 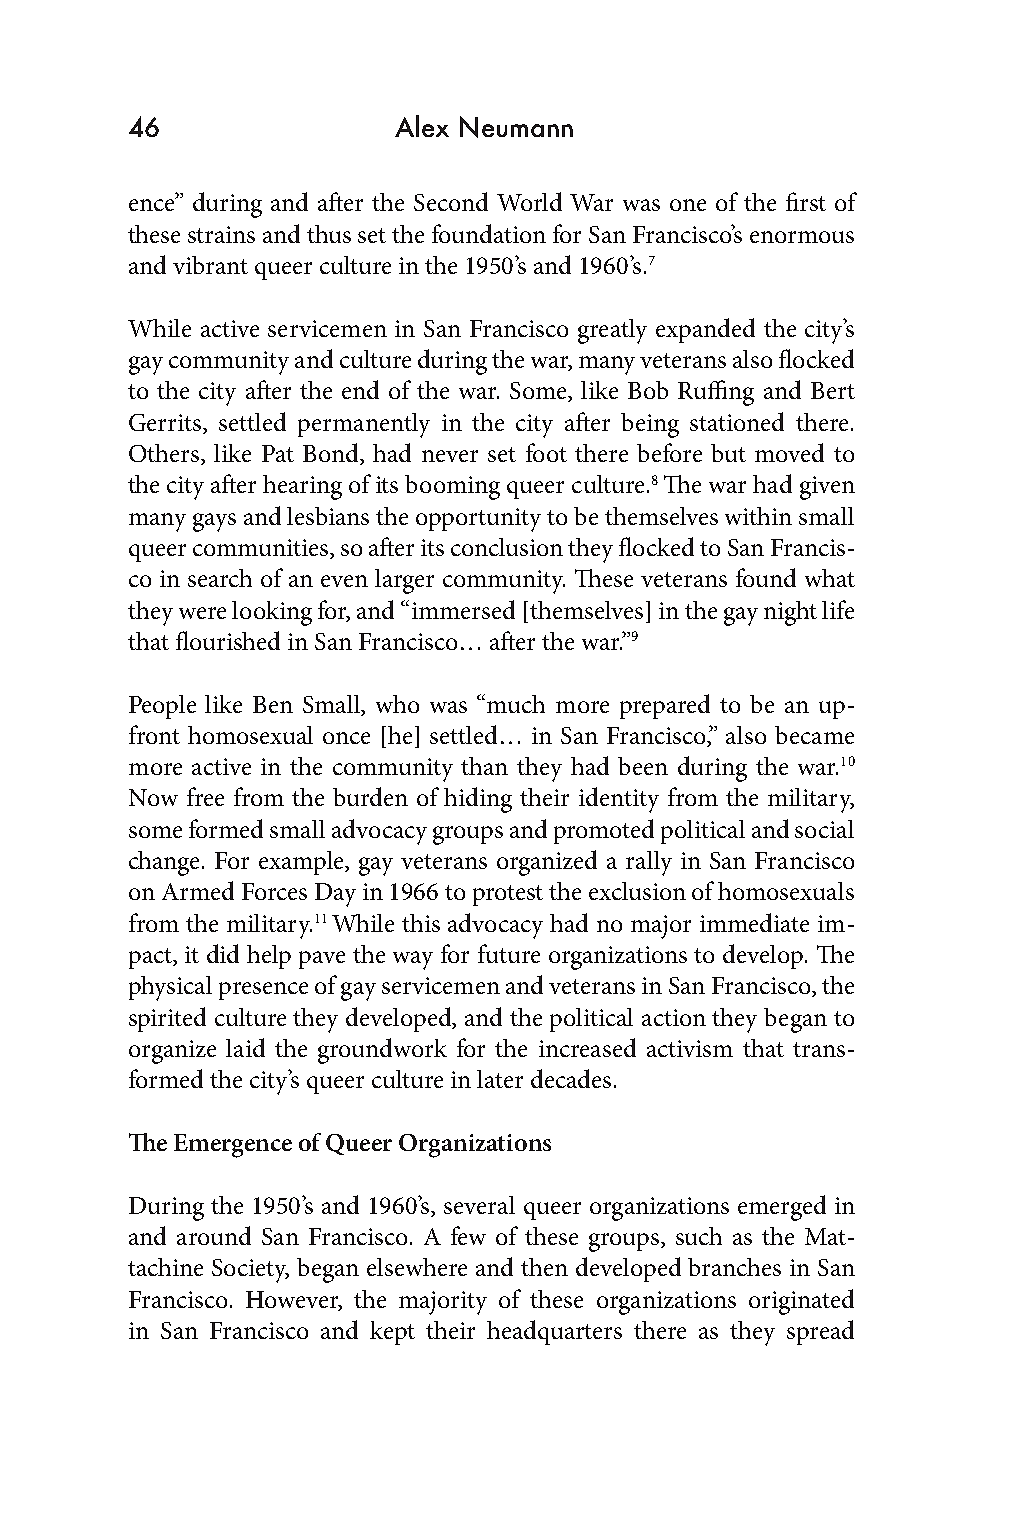 What do you see at coordinates (223, 953) in the screenshot?
I see `did` at bounding box center [223, 953].
